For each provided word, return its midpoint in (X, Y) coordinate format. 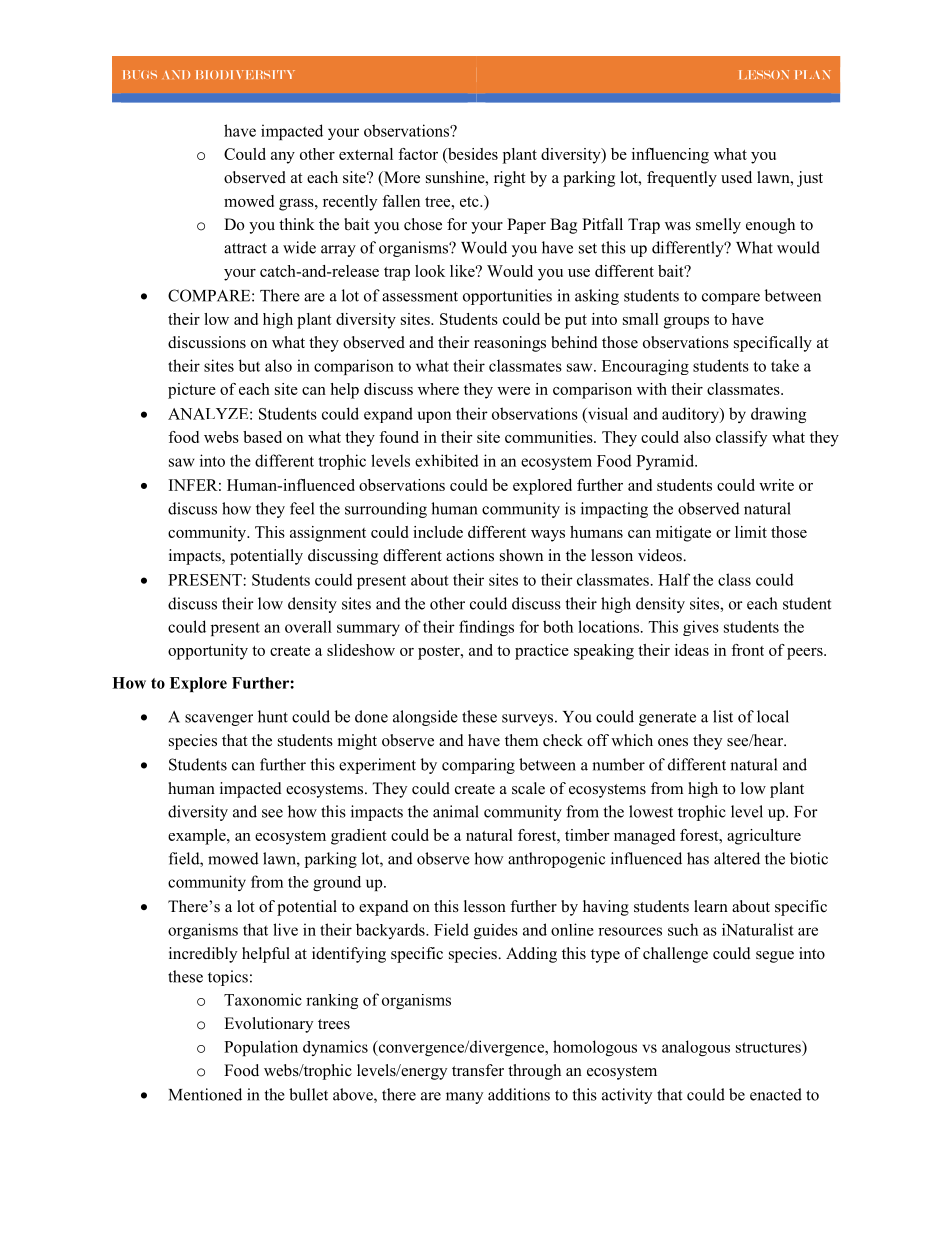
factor (418, 154)
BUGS (140, 74)
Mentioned (205, 1094)
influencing (670, 156)
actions (470, 555)
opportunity (208, 652)
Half (674, 579)
